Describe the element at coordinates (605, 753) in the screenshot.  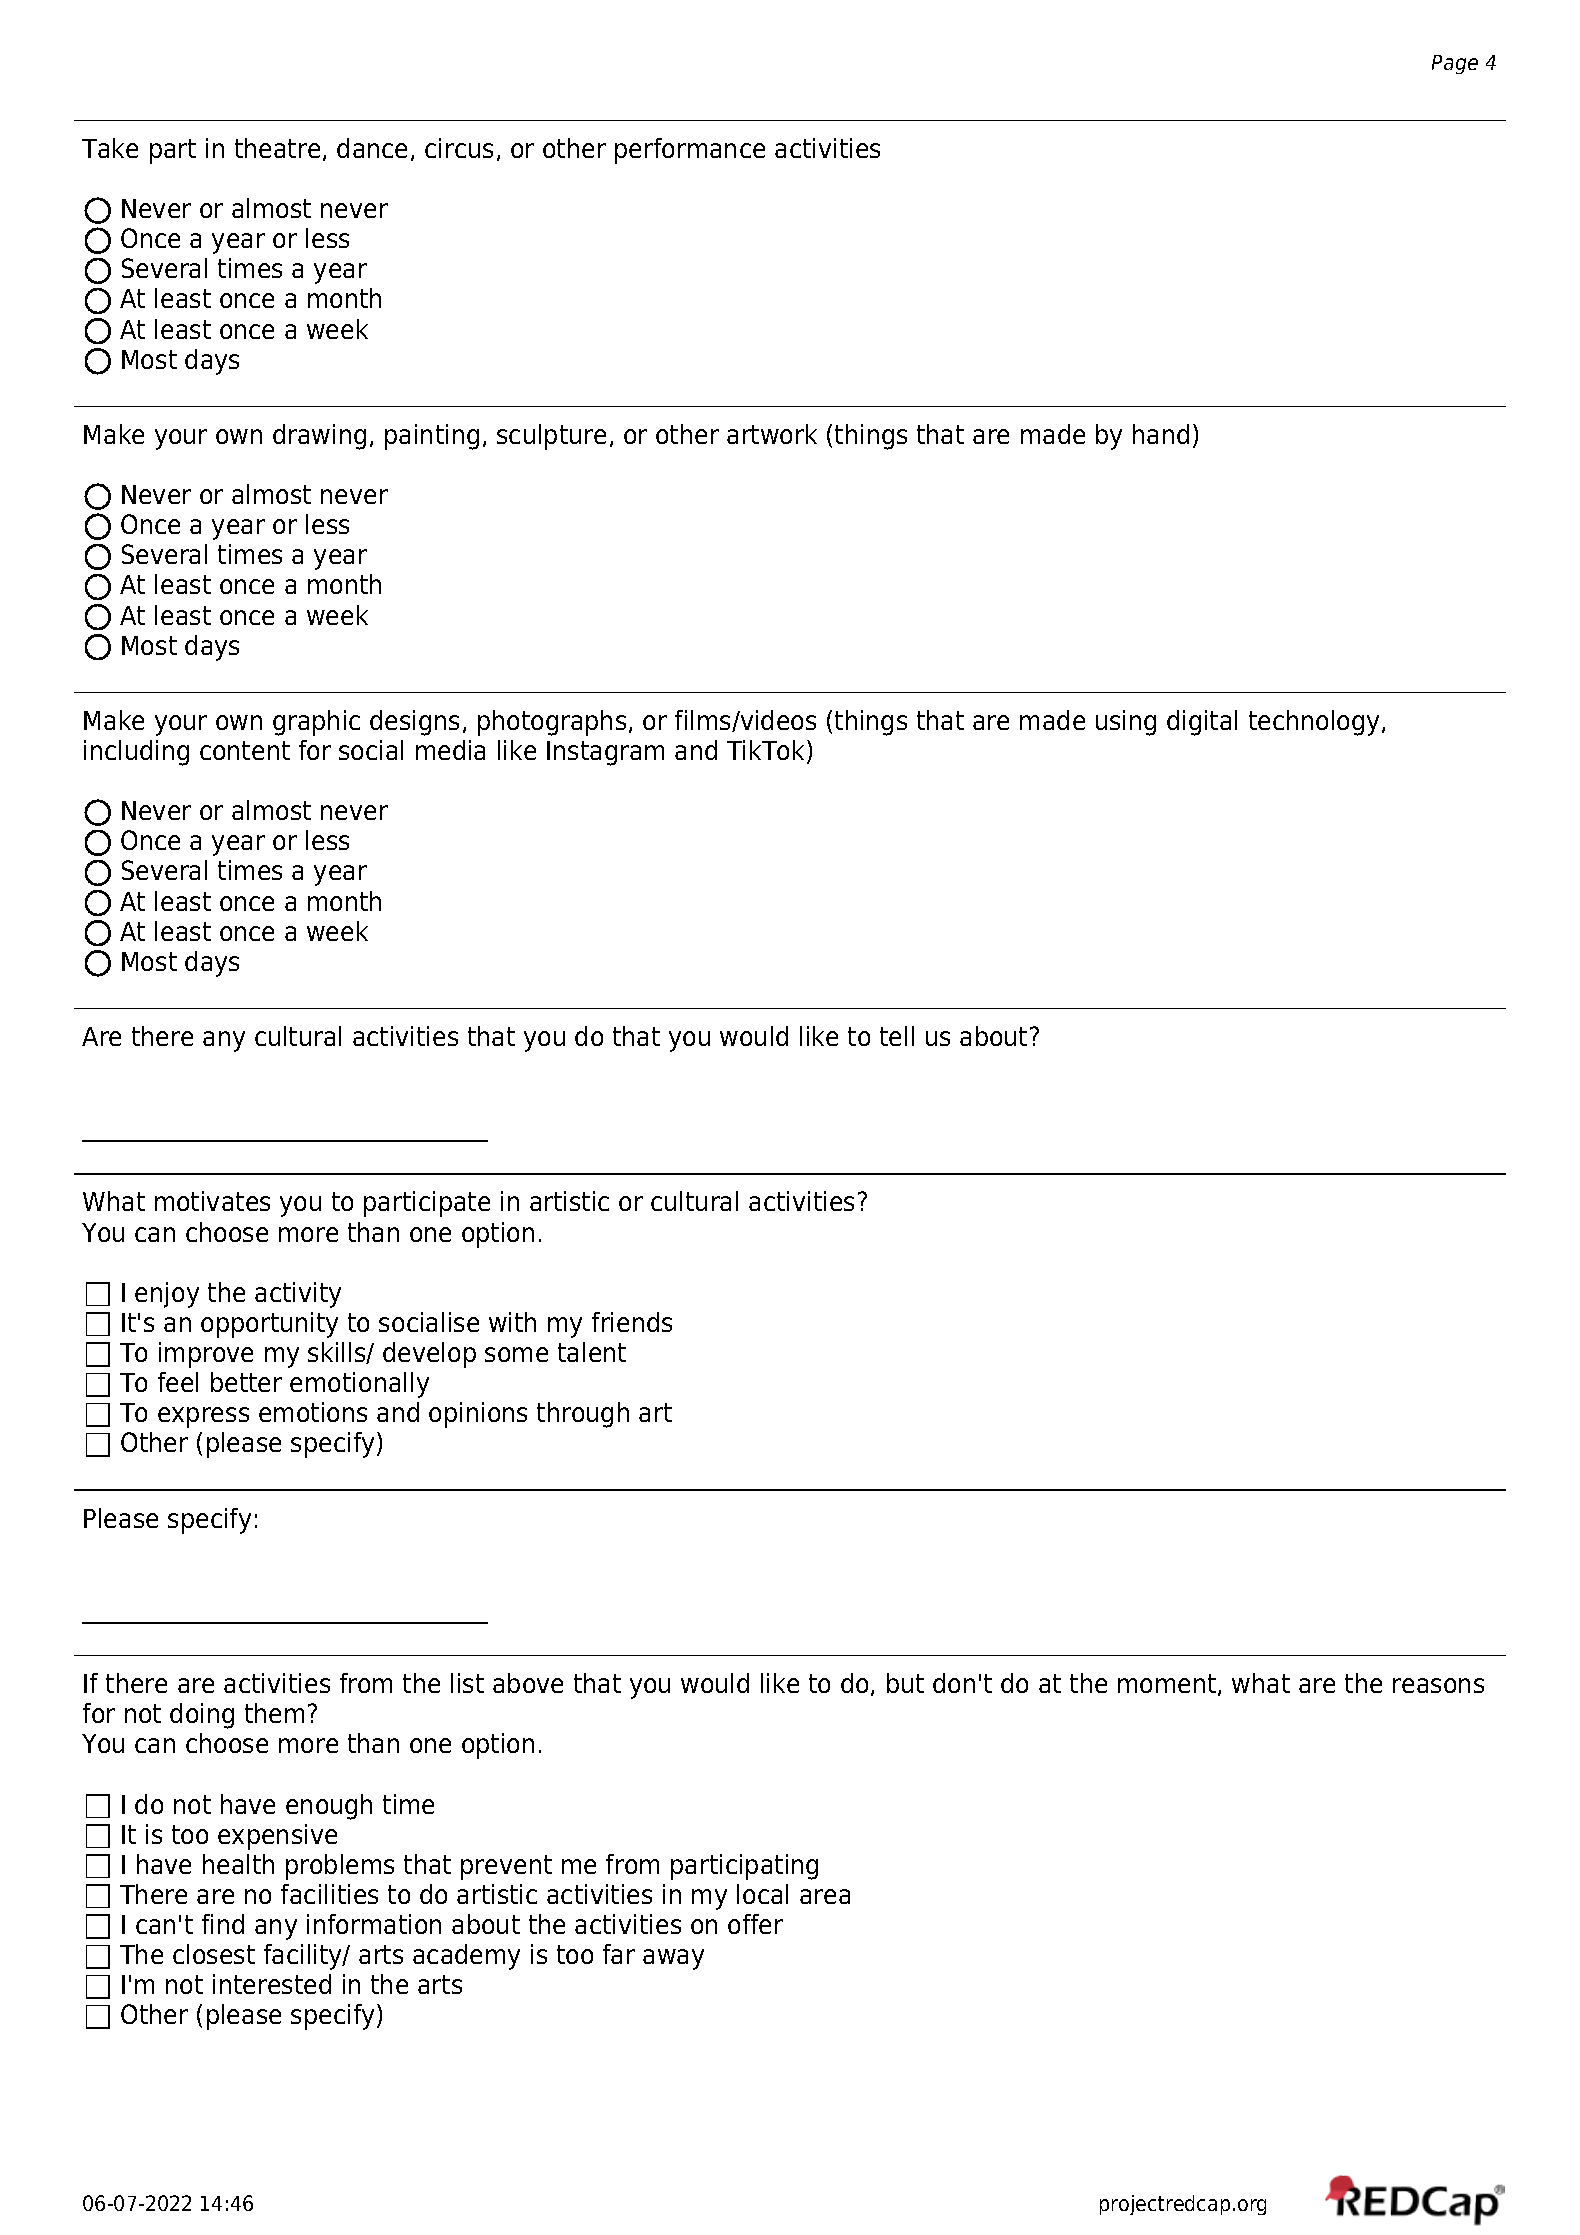
I see `Instagram` at that location.
